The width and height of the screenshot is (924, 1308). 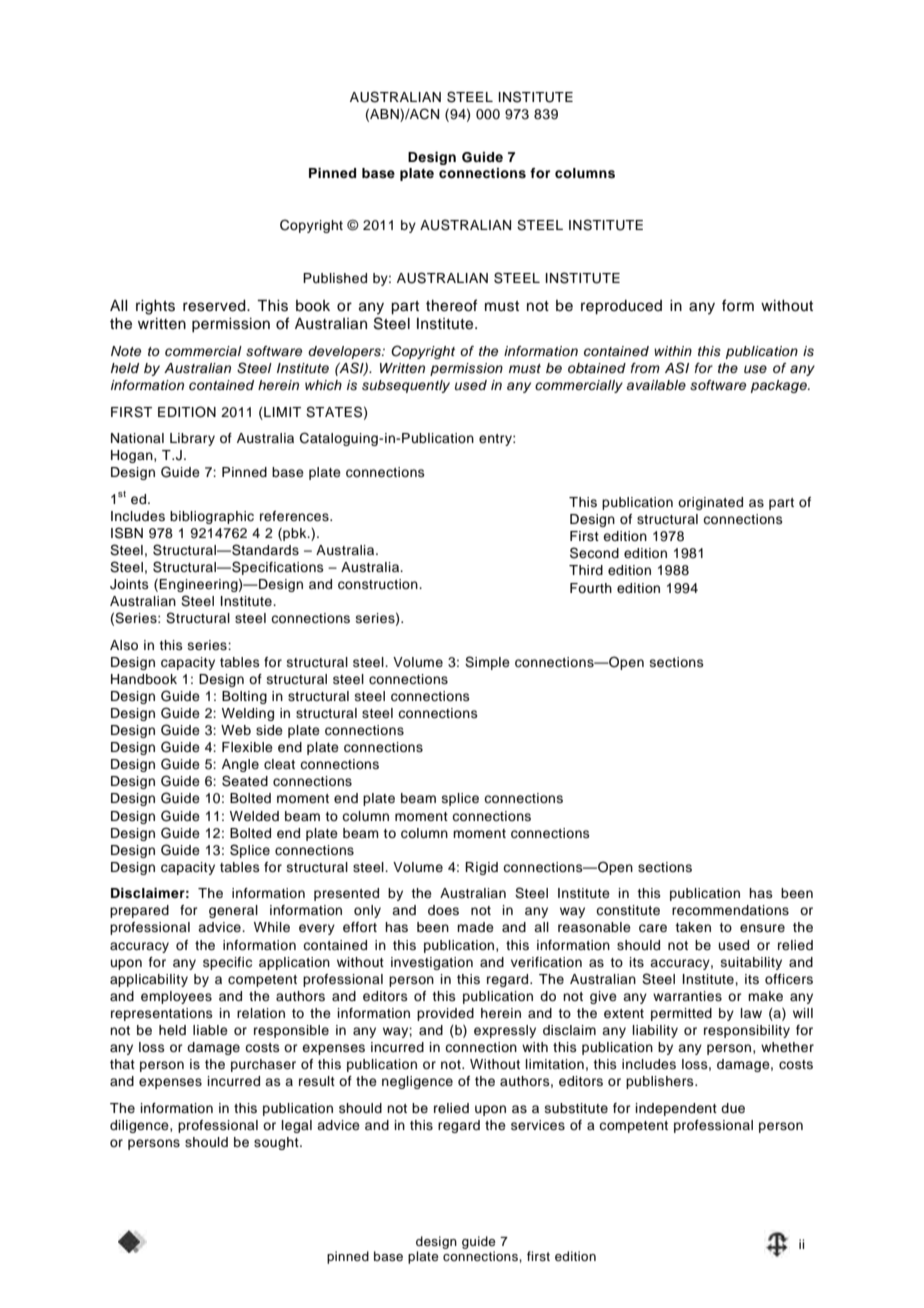 I want to click on Web, so click(x=236, y=730).
